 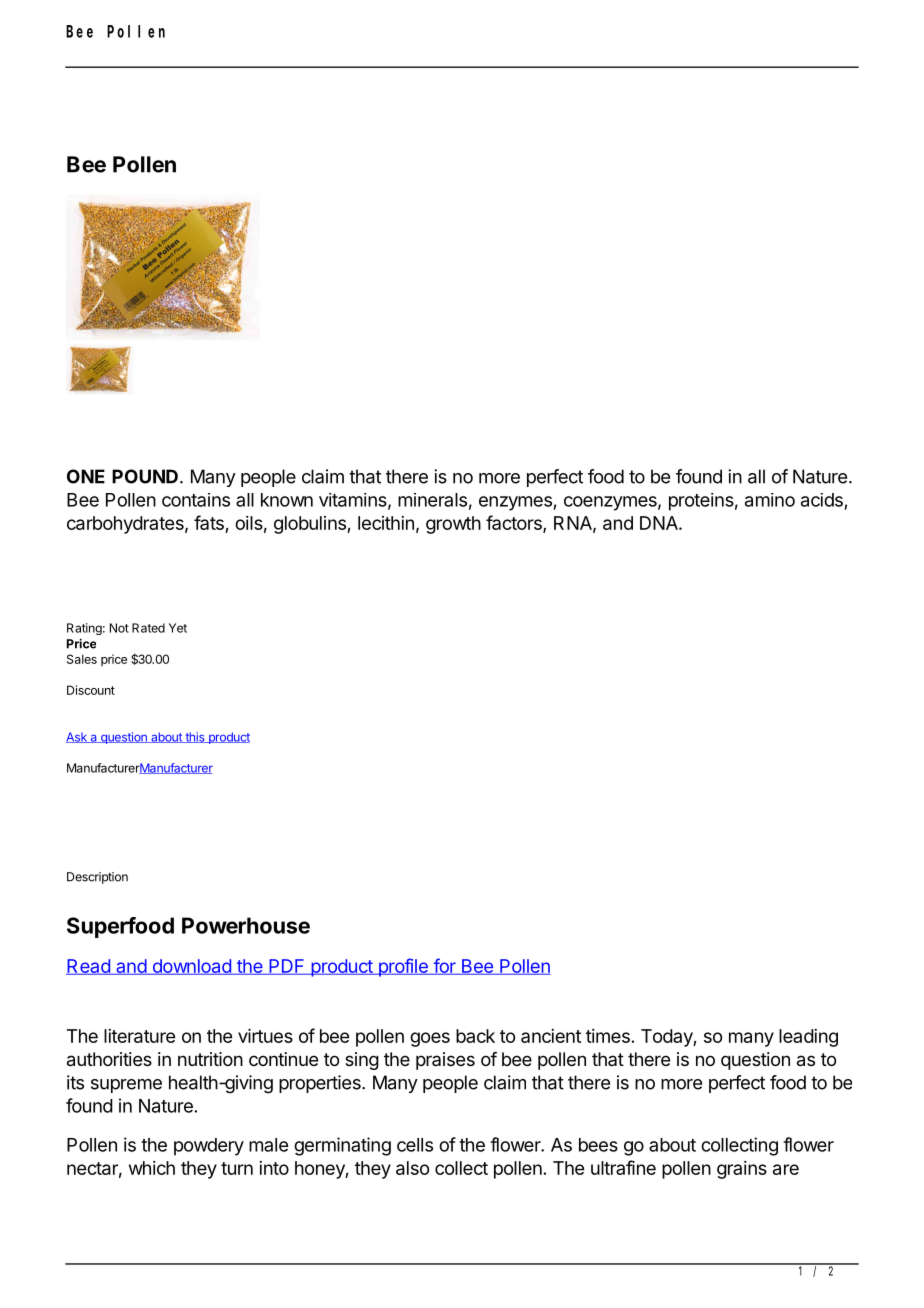 I want to click on DNA, so click(x=660, y=523).
